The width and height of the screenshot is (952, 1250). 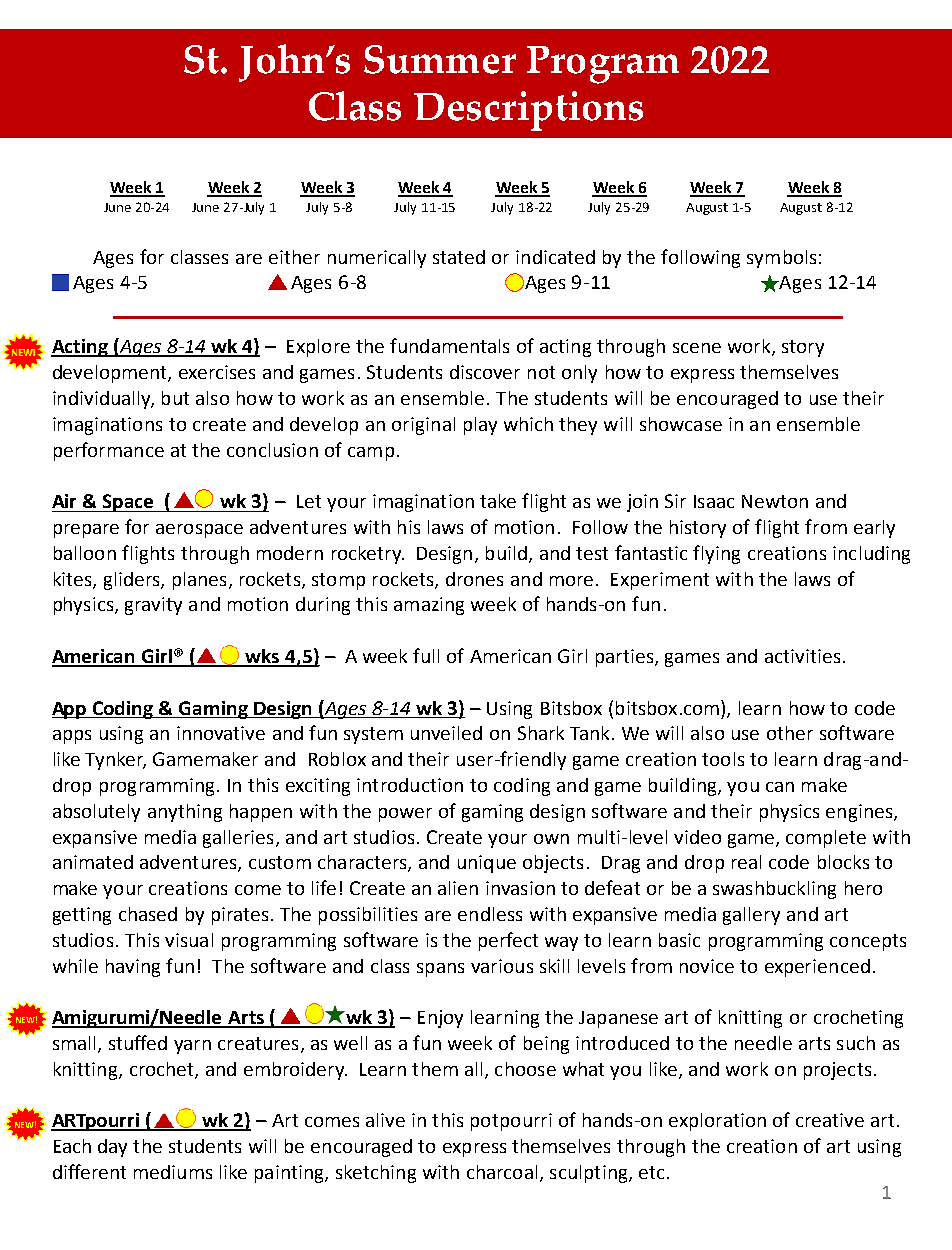 I want to click on mediums, so click(x=173, y=1172).
